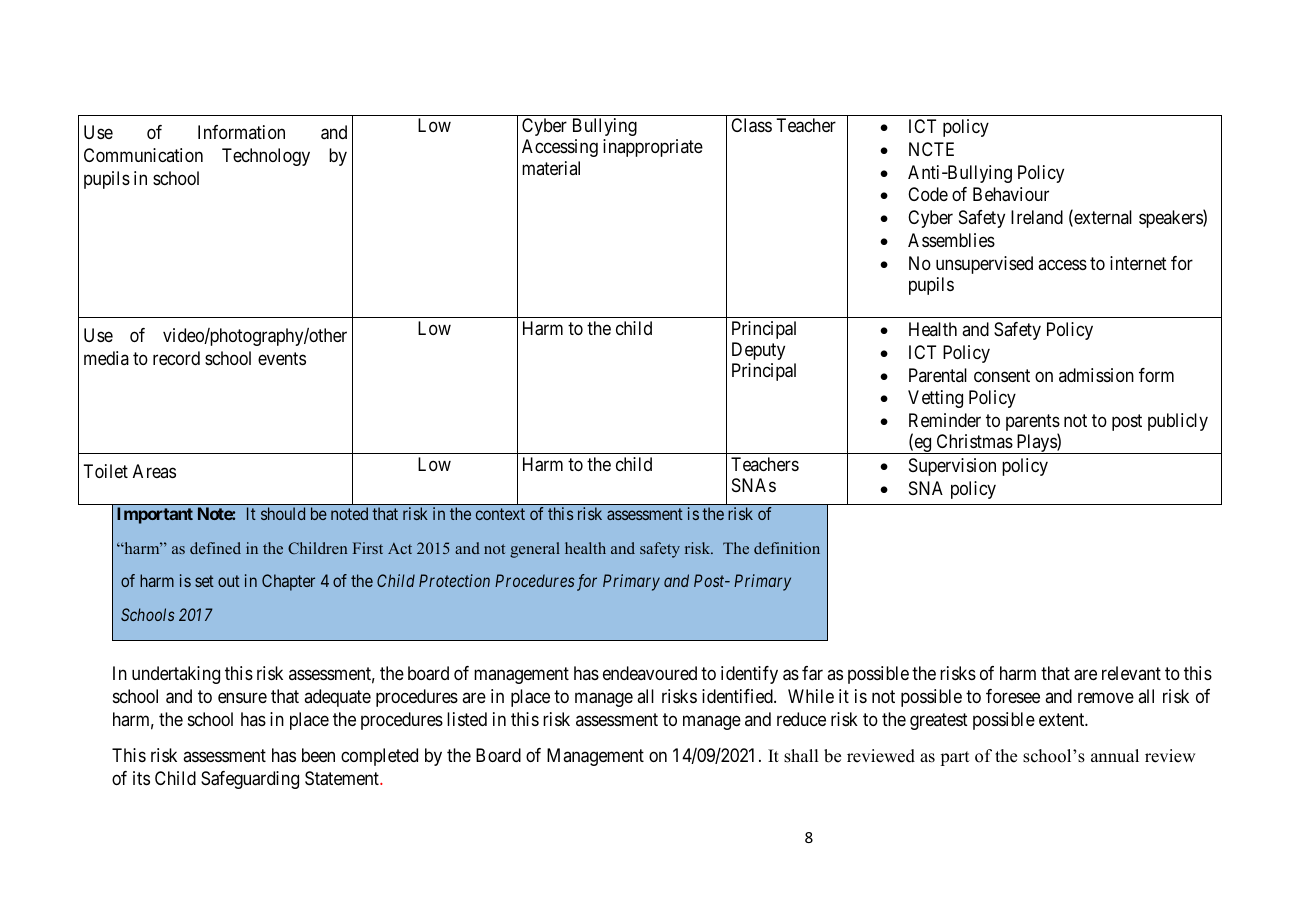 The height and width of the page is (924, 1308). What do you see at coordinates (975, 441) in the page?
I see `Christmas` at bounding box center [975, 441].
